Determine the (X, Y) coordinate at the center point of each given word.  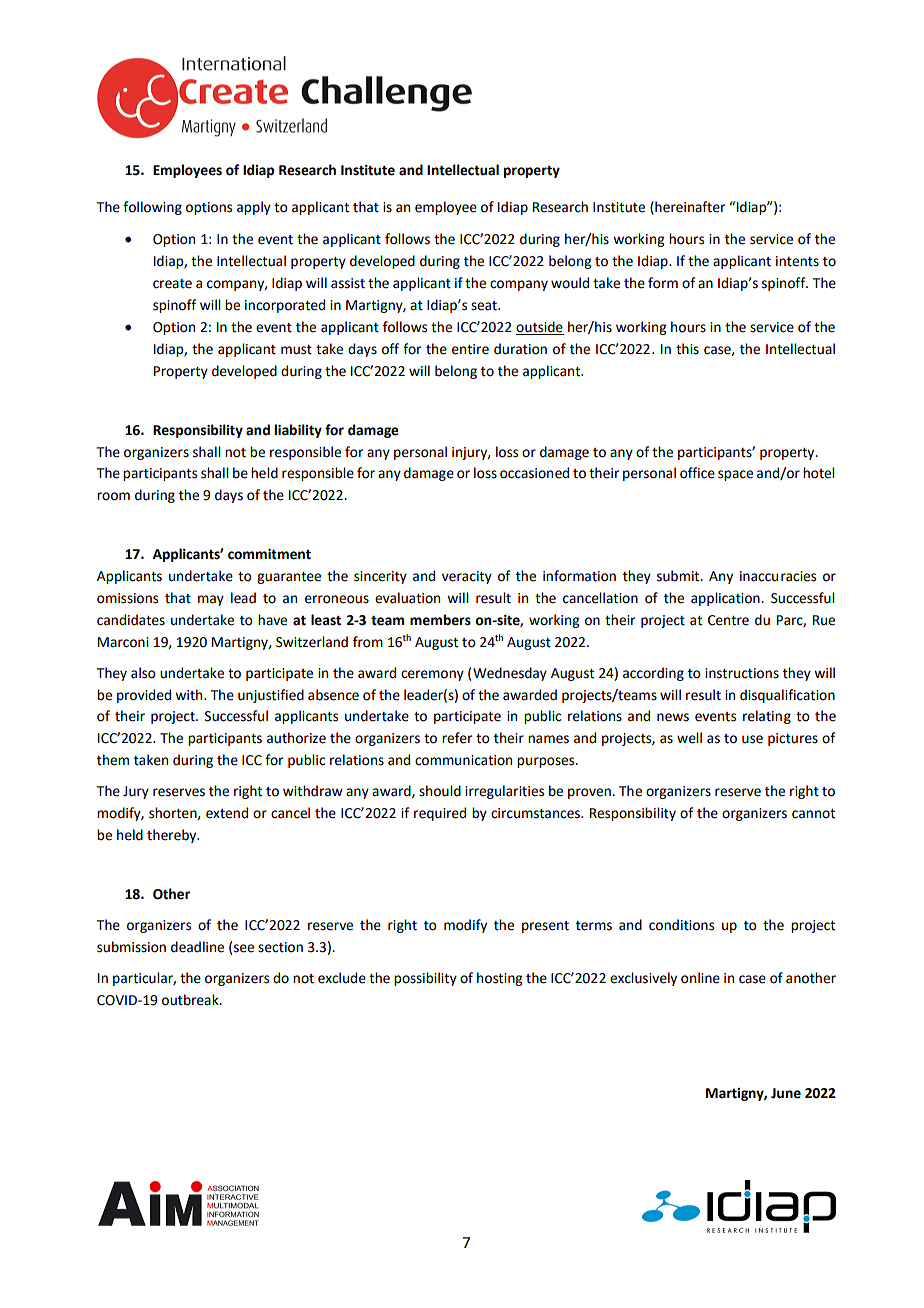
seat (485, 306)
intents (797, 261)
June (786, 1093)
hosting (499, 979)
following (152, 208)
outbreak (191, 1000)
